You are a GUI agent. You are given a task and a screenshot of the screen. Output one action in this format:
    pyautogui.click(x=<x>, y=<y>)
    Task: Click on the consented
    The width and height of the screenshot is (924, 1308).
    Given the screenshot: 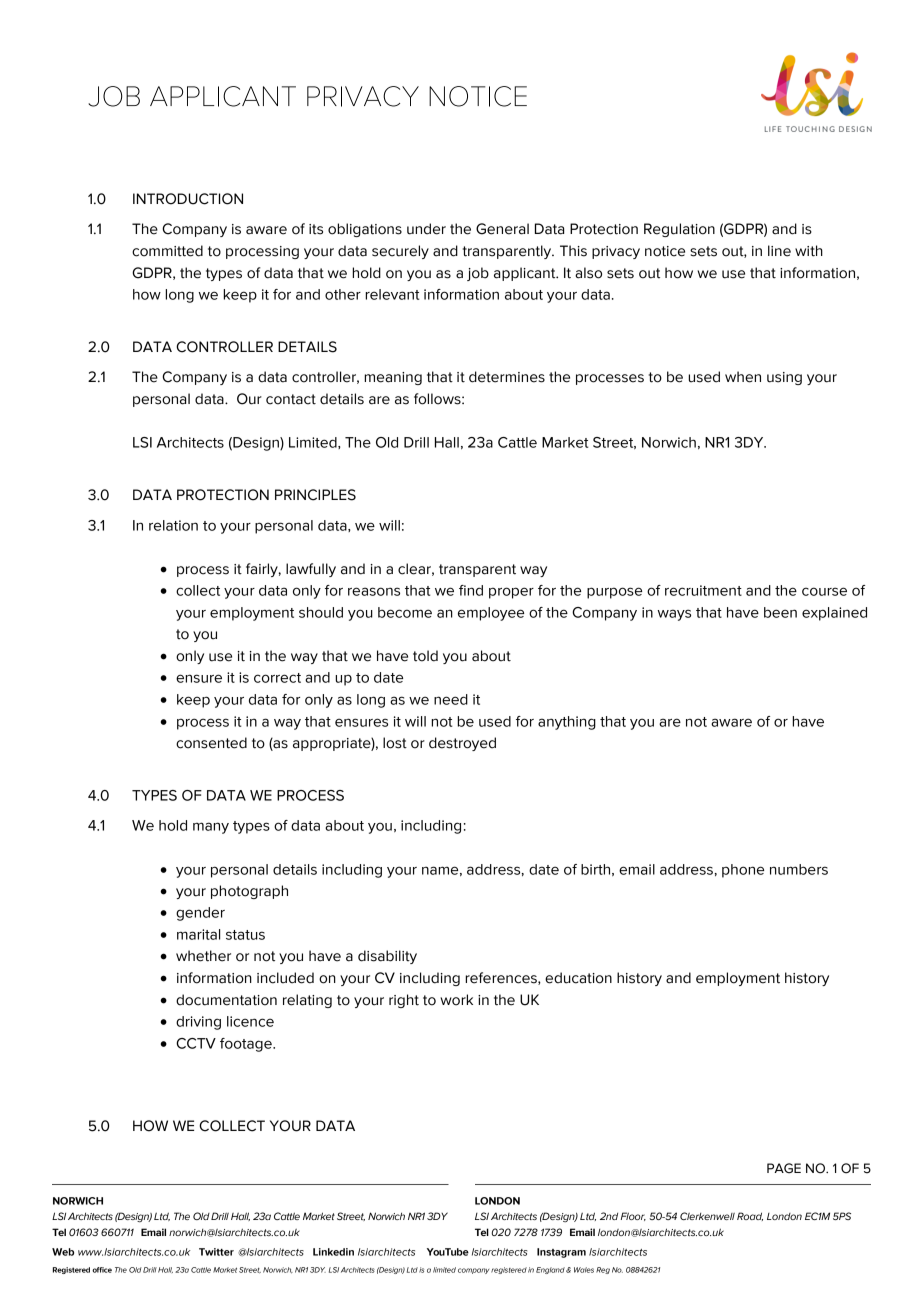 What is the action you would take?
    pyautogui.click(x=211, y=743)
